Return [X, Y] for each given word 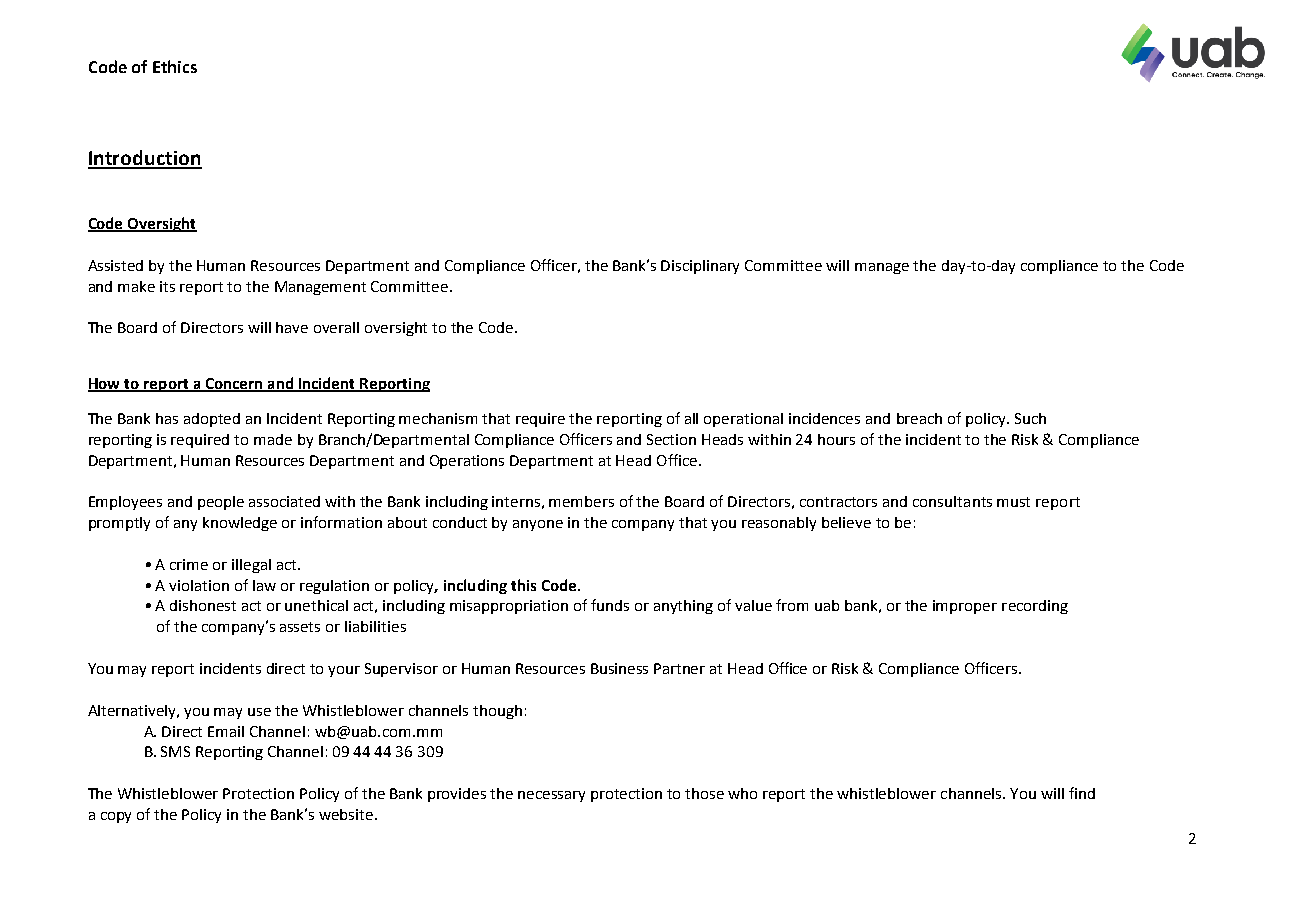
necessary [551, 796]
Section [671, 439]
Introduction [145, 159]
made [273, 439]
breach [919, 418]
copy [116, 817]
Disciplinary [700, 267]
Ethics [175, 66]
